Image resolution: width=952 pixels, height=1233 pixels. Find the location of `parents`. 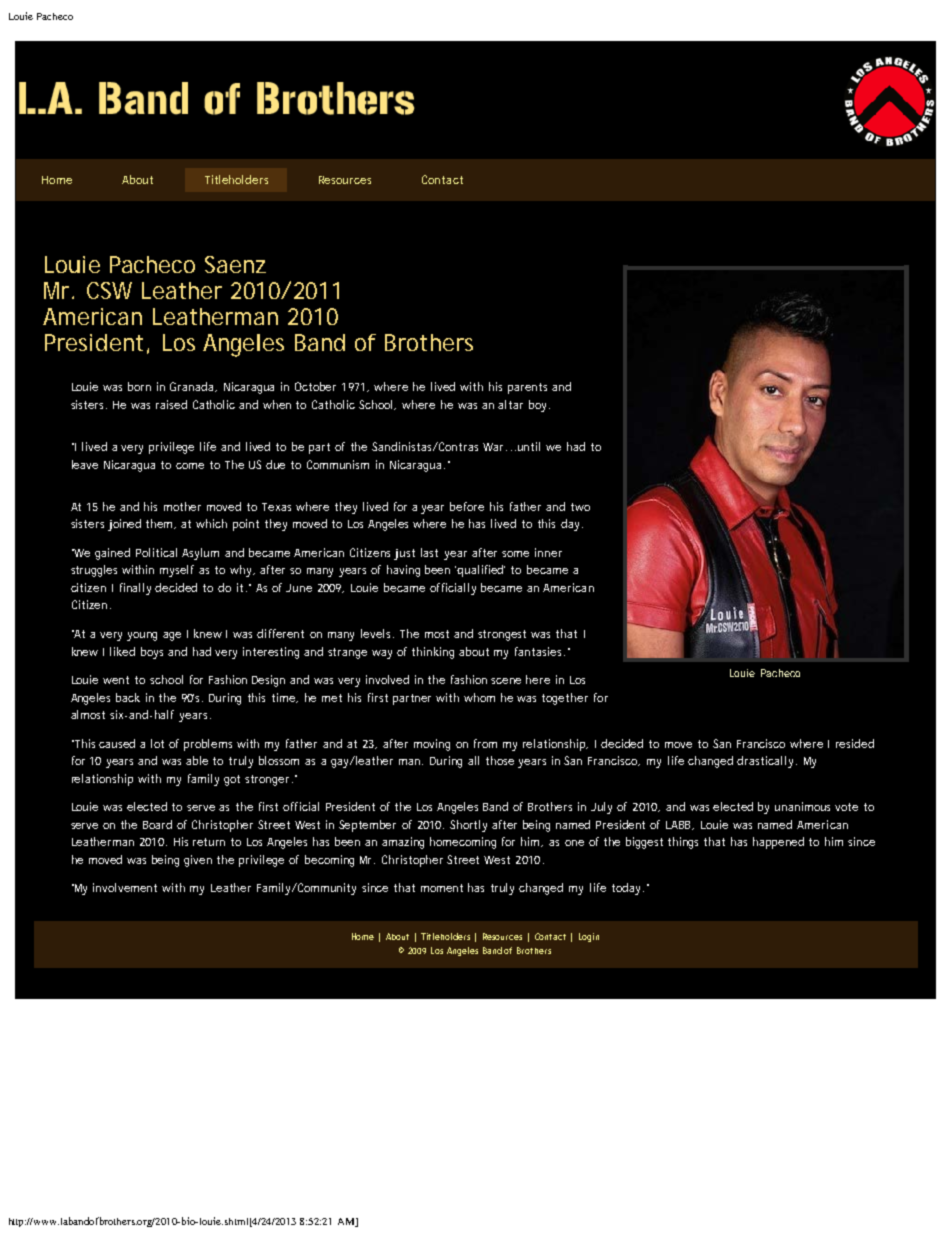

parents is located at coordinates (527, 388).
